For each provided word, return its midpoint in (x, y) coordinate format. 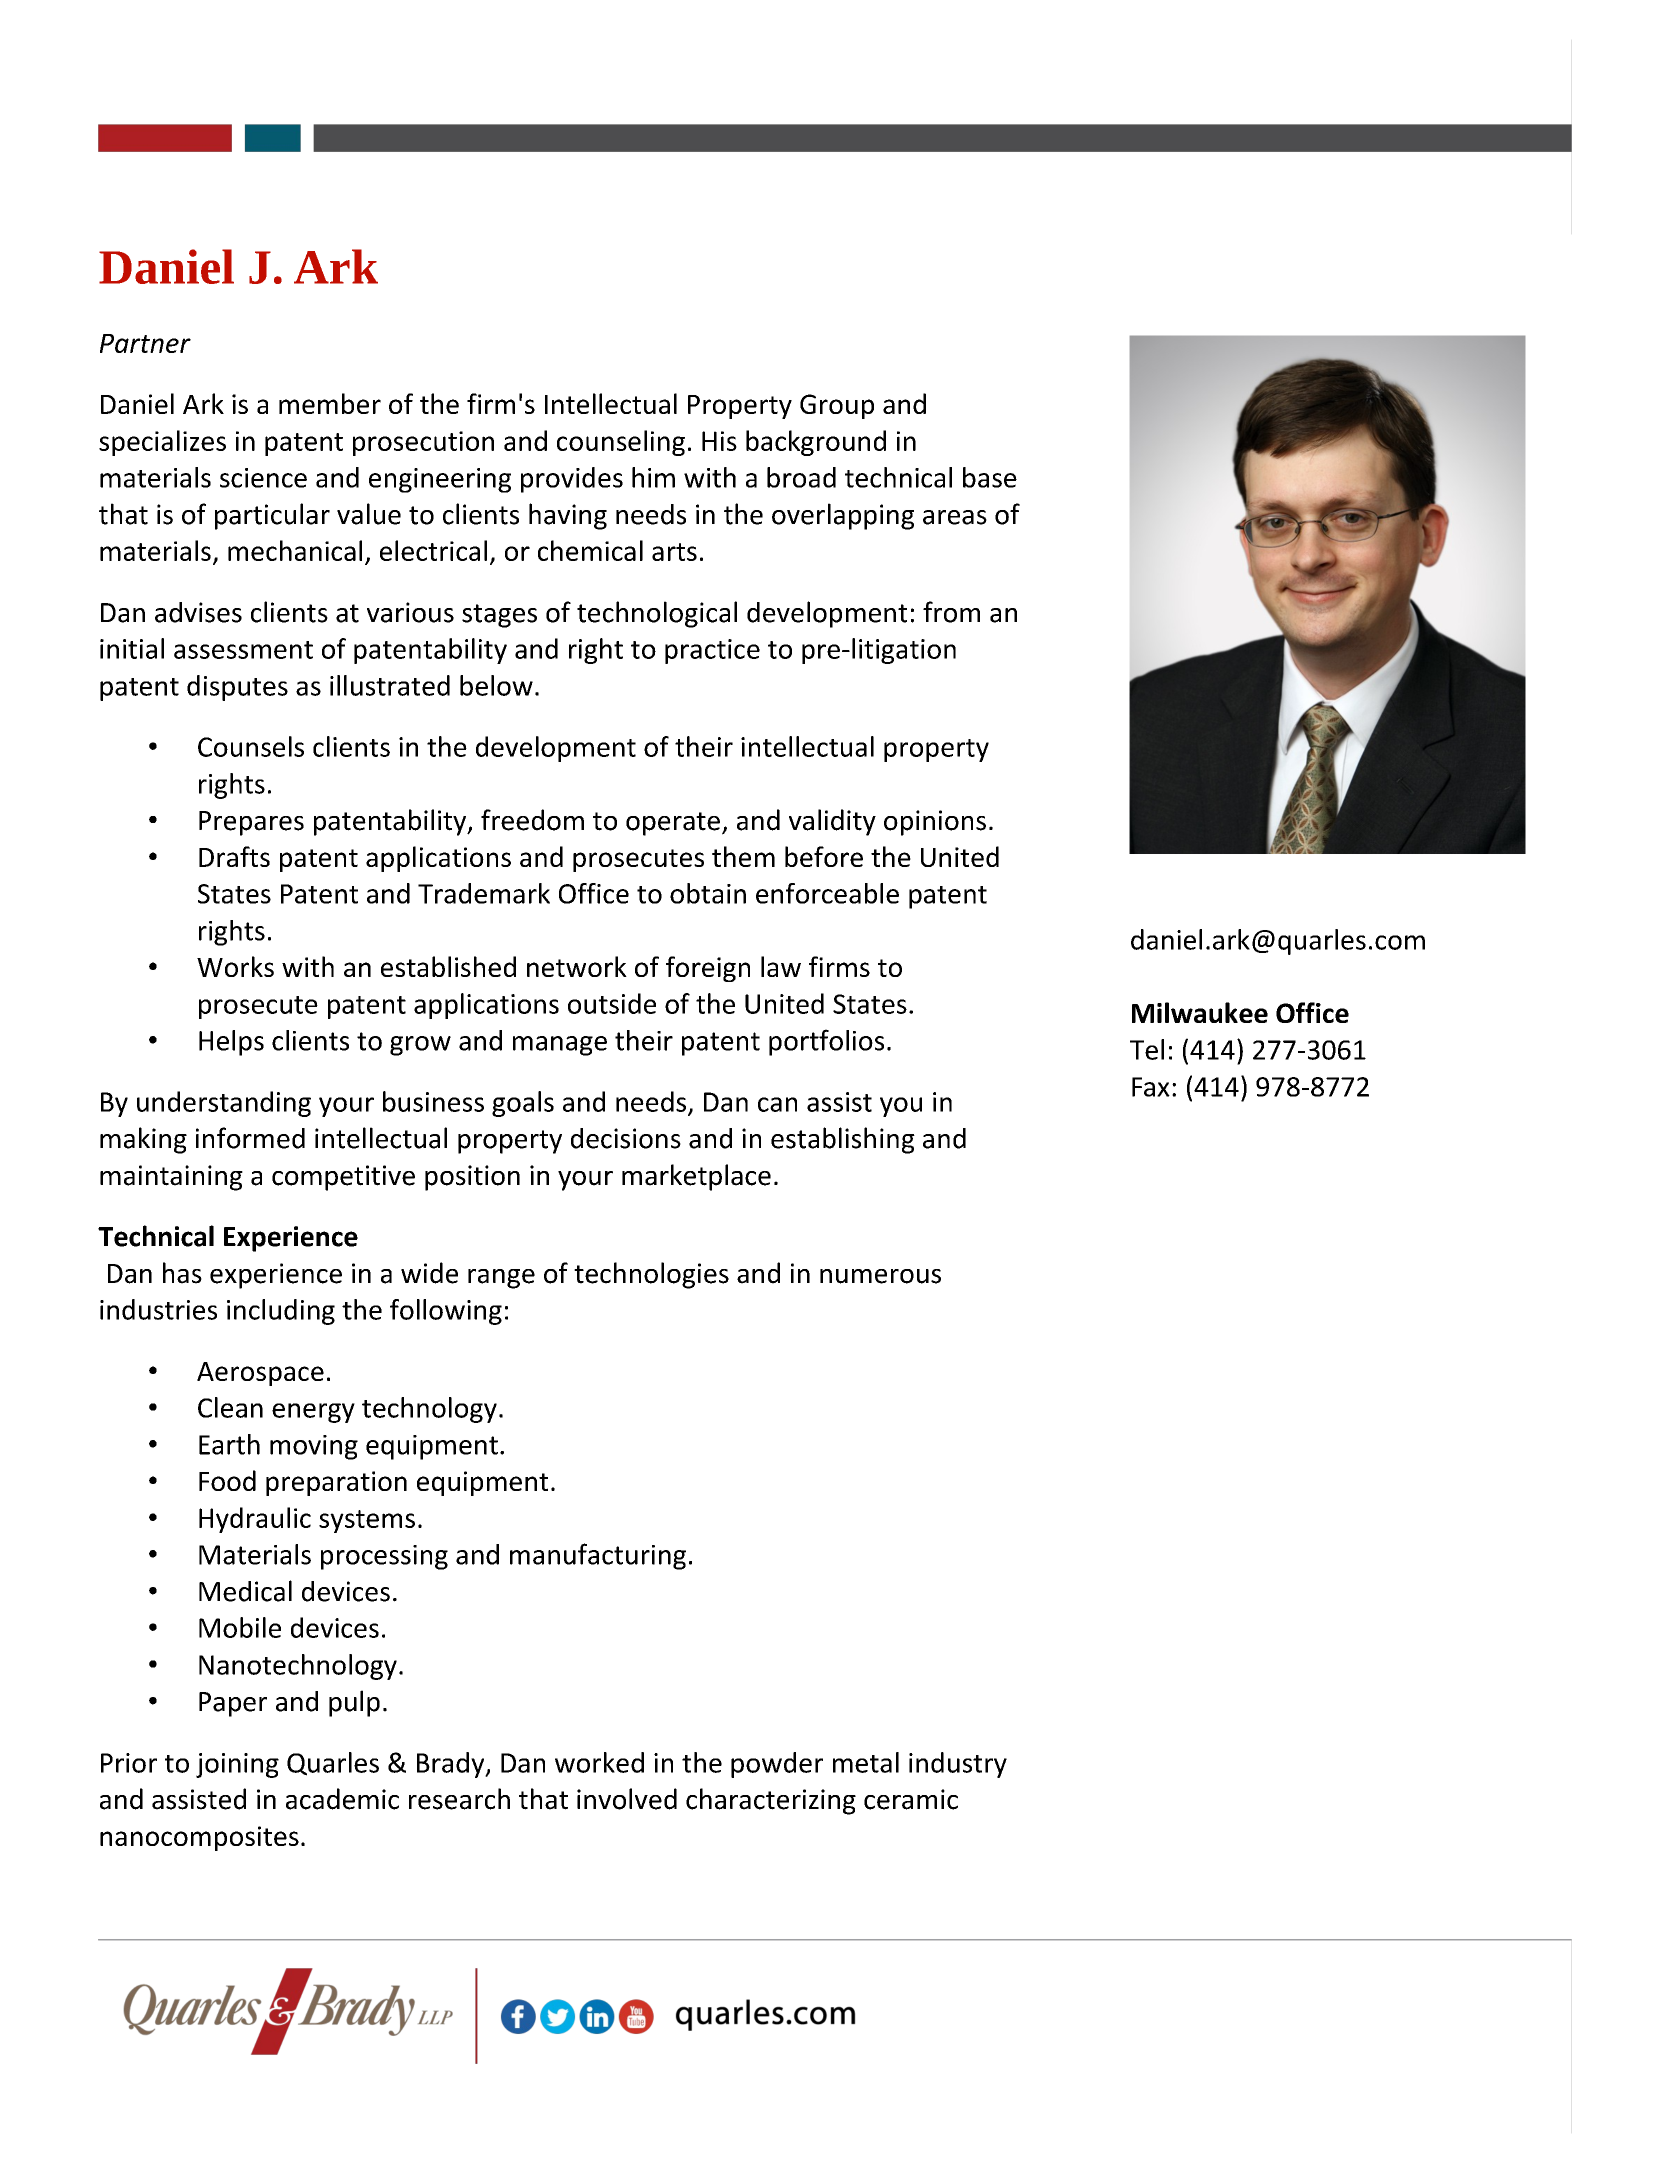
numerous (880, 1276)
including (281, 1312)
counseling (621, 443)
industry (958, 1765)
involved (627, 1799)
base (990, 477)
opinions (935, 823)
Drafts (234, 856)
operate (673, 824)
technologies (651, 1275)
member (330, 403)
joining (237, 1765)
